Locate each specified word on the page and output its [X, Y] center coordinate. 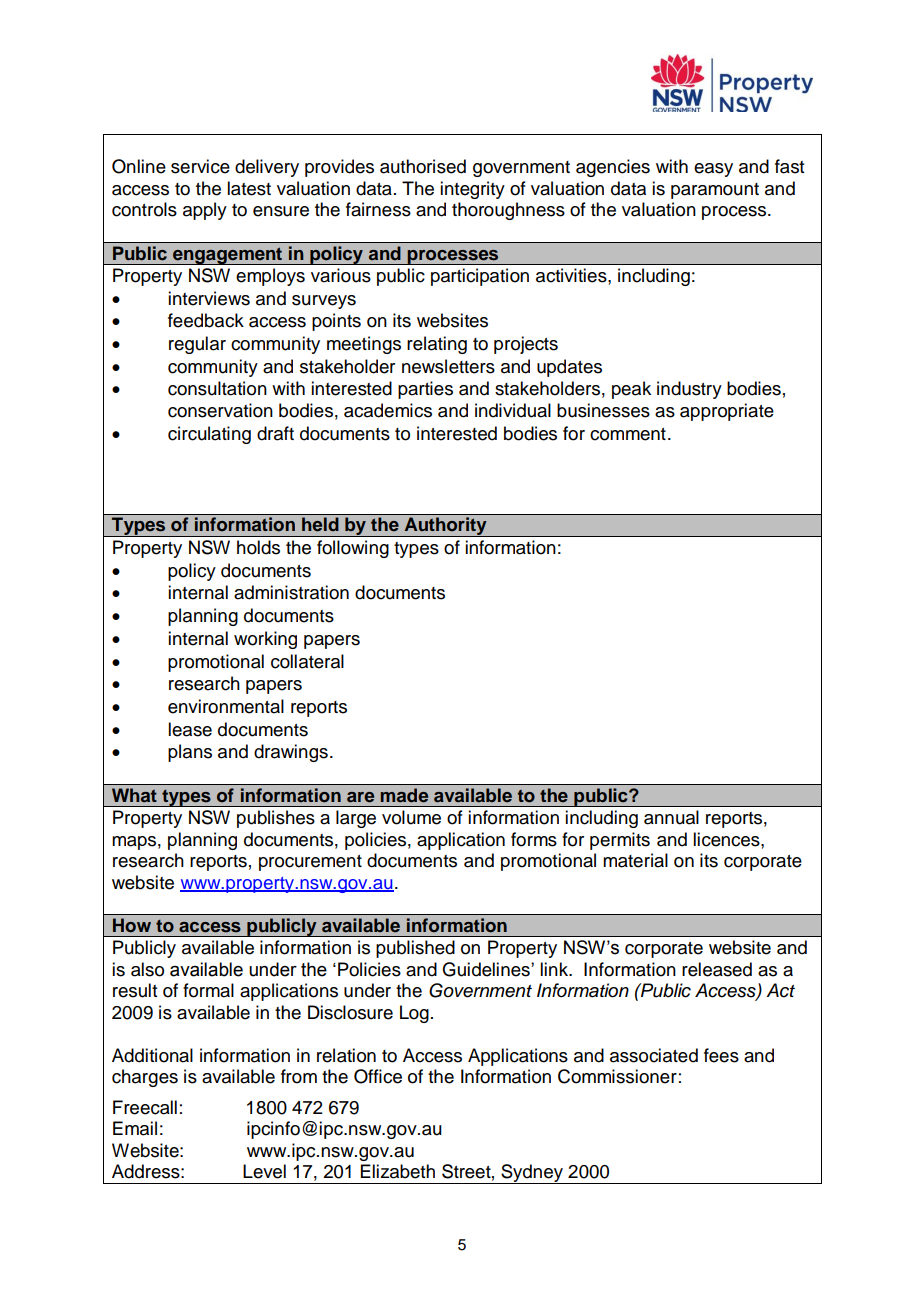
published [415, 949]
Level [264, 1171]
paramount [715, 191]
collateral [307, 661]
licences [727, 839]
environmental [226, 706]
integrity [472, 190]
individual [513, 410]
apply [205, 211]
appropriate [727, 412]
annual [671, 817]
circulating [209, 435]
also [147, 969]
